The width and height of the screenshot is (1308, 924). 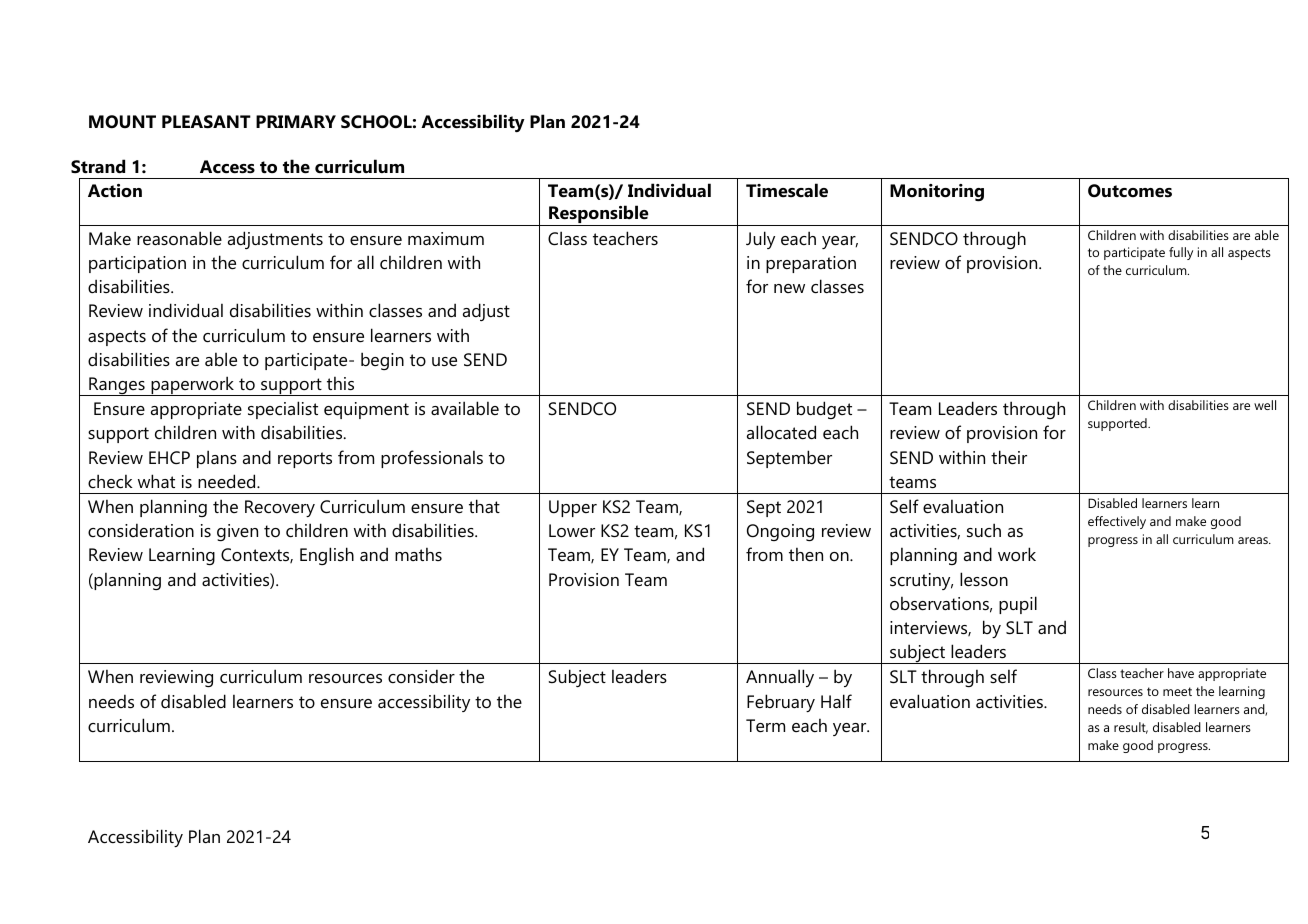 I want to click on Ongoing, so click(x=780, y=532).
